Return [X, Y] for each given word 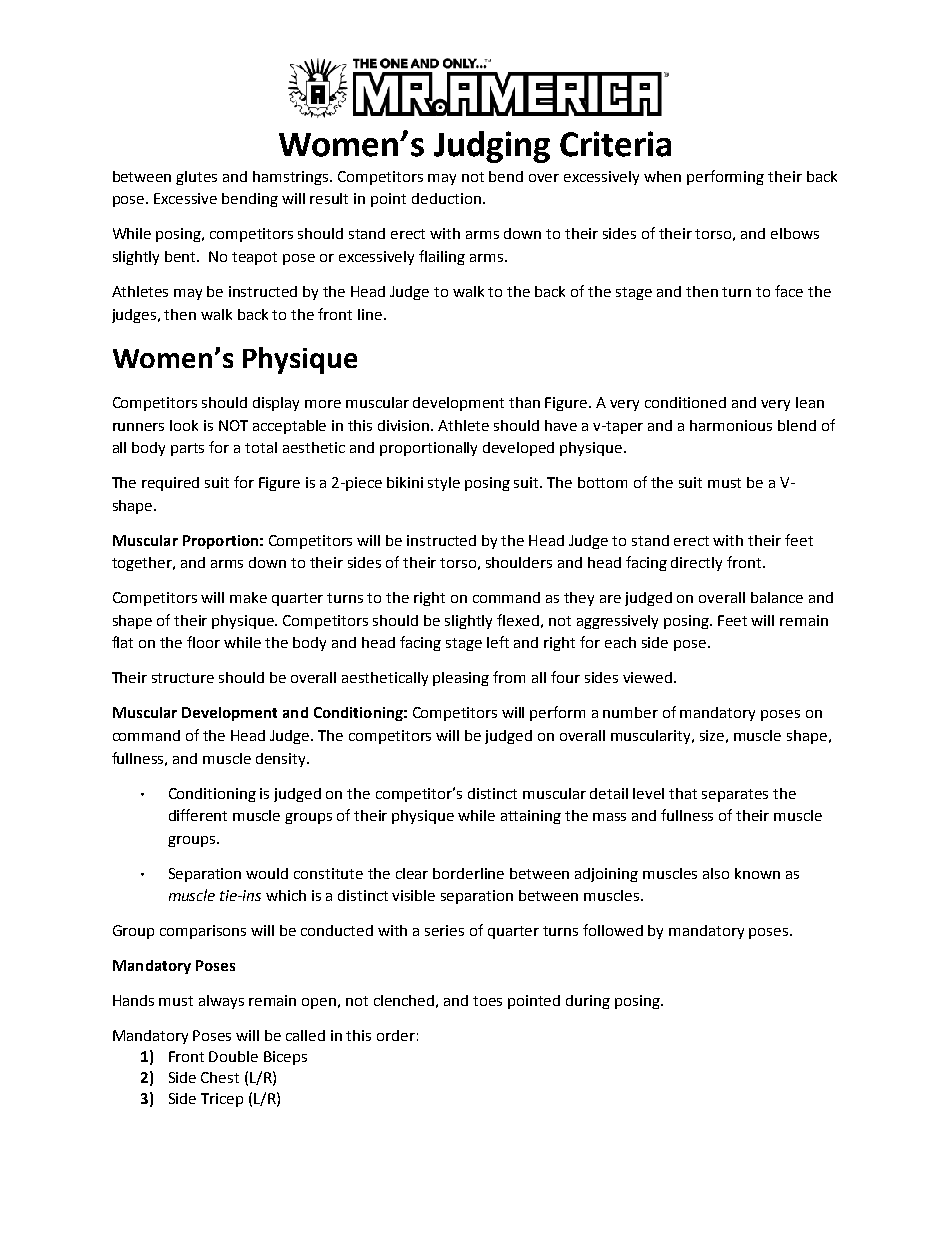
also [716, 873]
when [662, 176]
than [524, 402]
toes [487, 1001]
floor [203, 642]
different [198, 815]
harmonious [731, 425]
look [184, 425]
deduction [446, 198]
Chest [220, 1077]
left [498, 642]
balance [777, 597]
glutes [196, 178]
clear [412, 873]
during [588, 1002]
